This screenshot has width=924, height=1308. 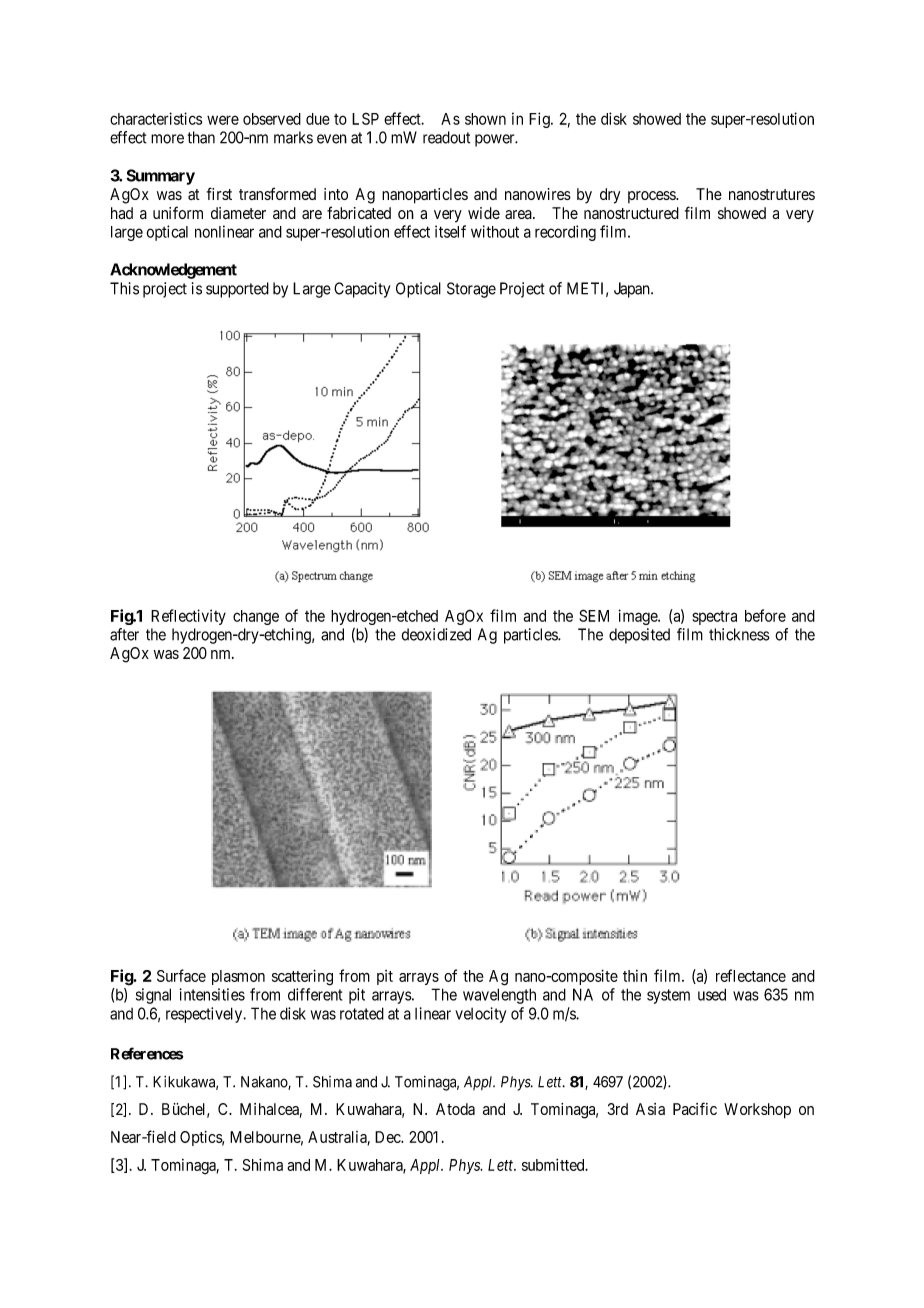 What do you see at coordinates (594, 615) in the screenshot?
I see `SEM` at bounding box center [594, 615].
